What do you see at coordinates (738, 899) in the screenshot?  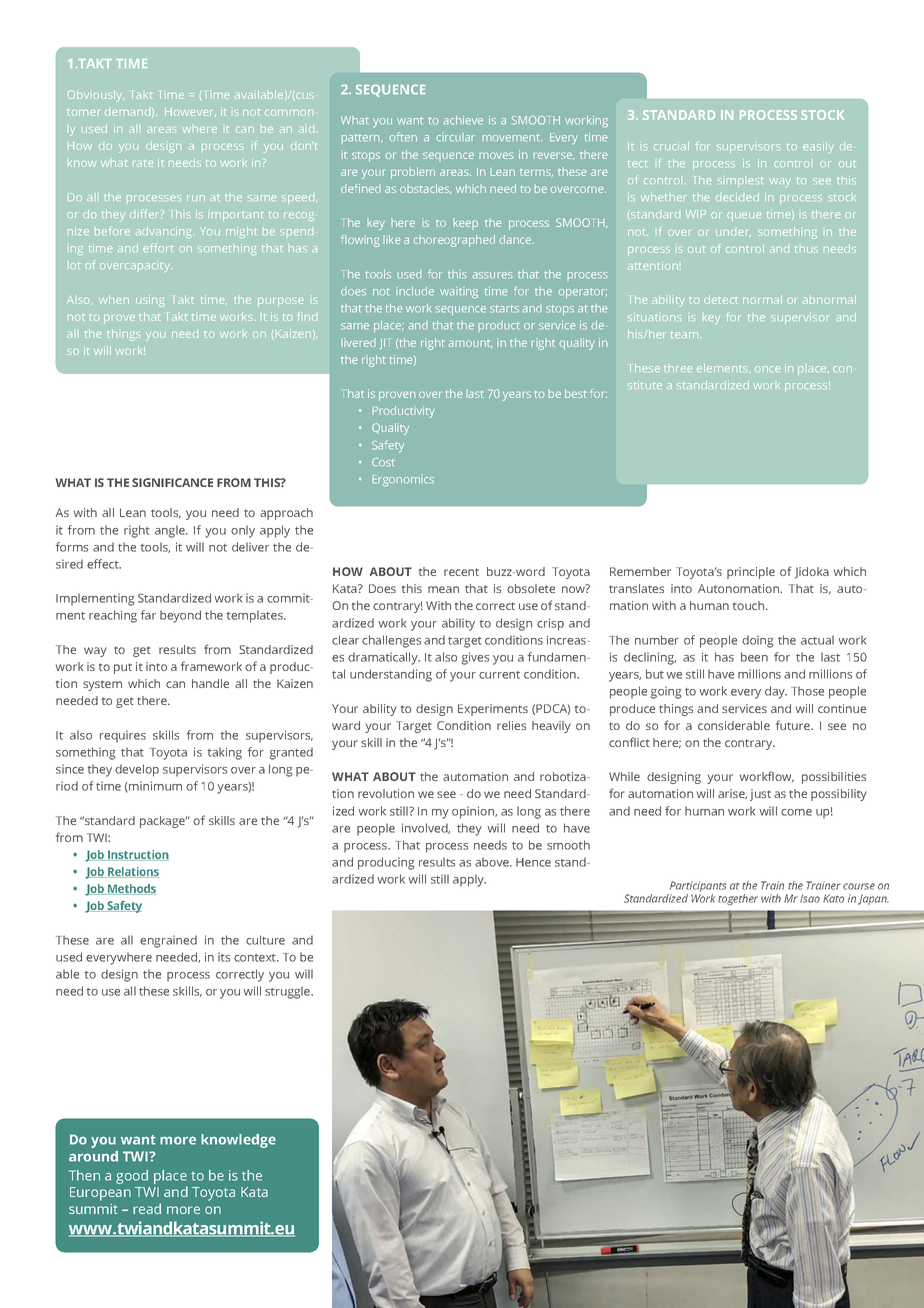 I see `together` at bounding box center [738, 899].
